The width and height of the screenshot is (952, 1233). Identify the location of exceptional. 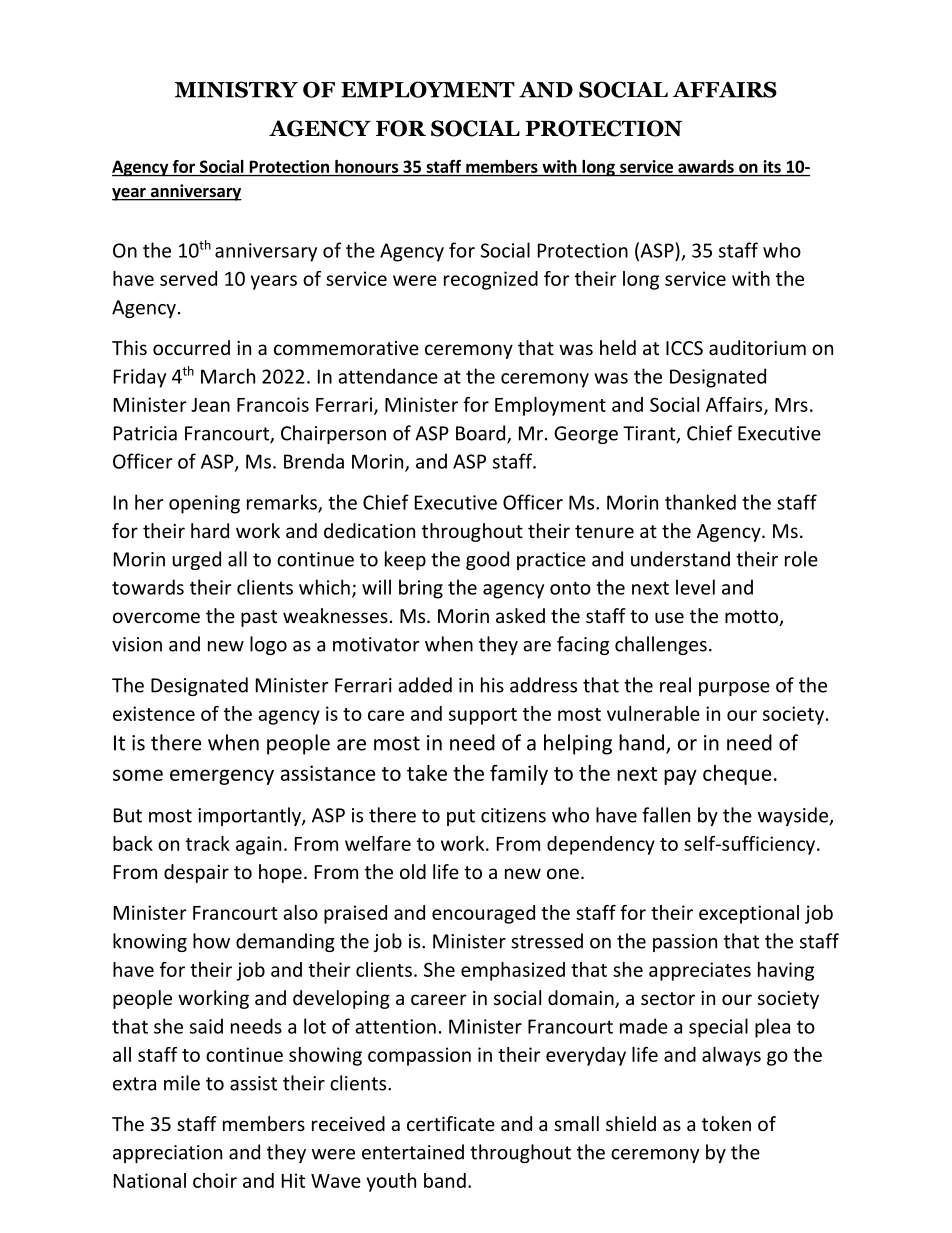
(749, 914).
